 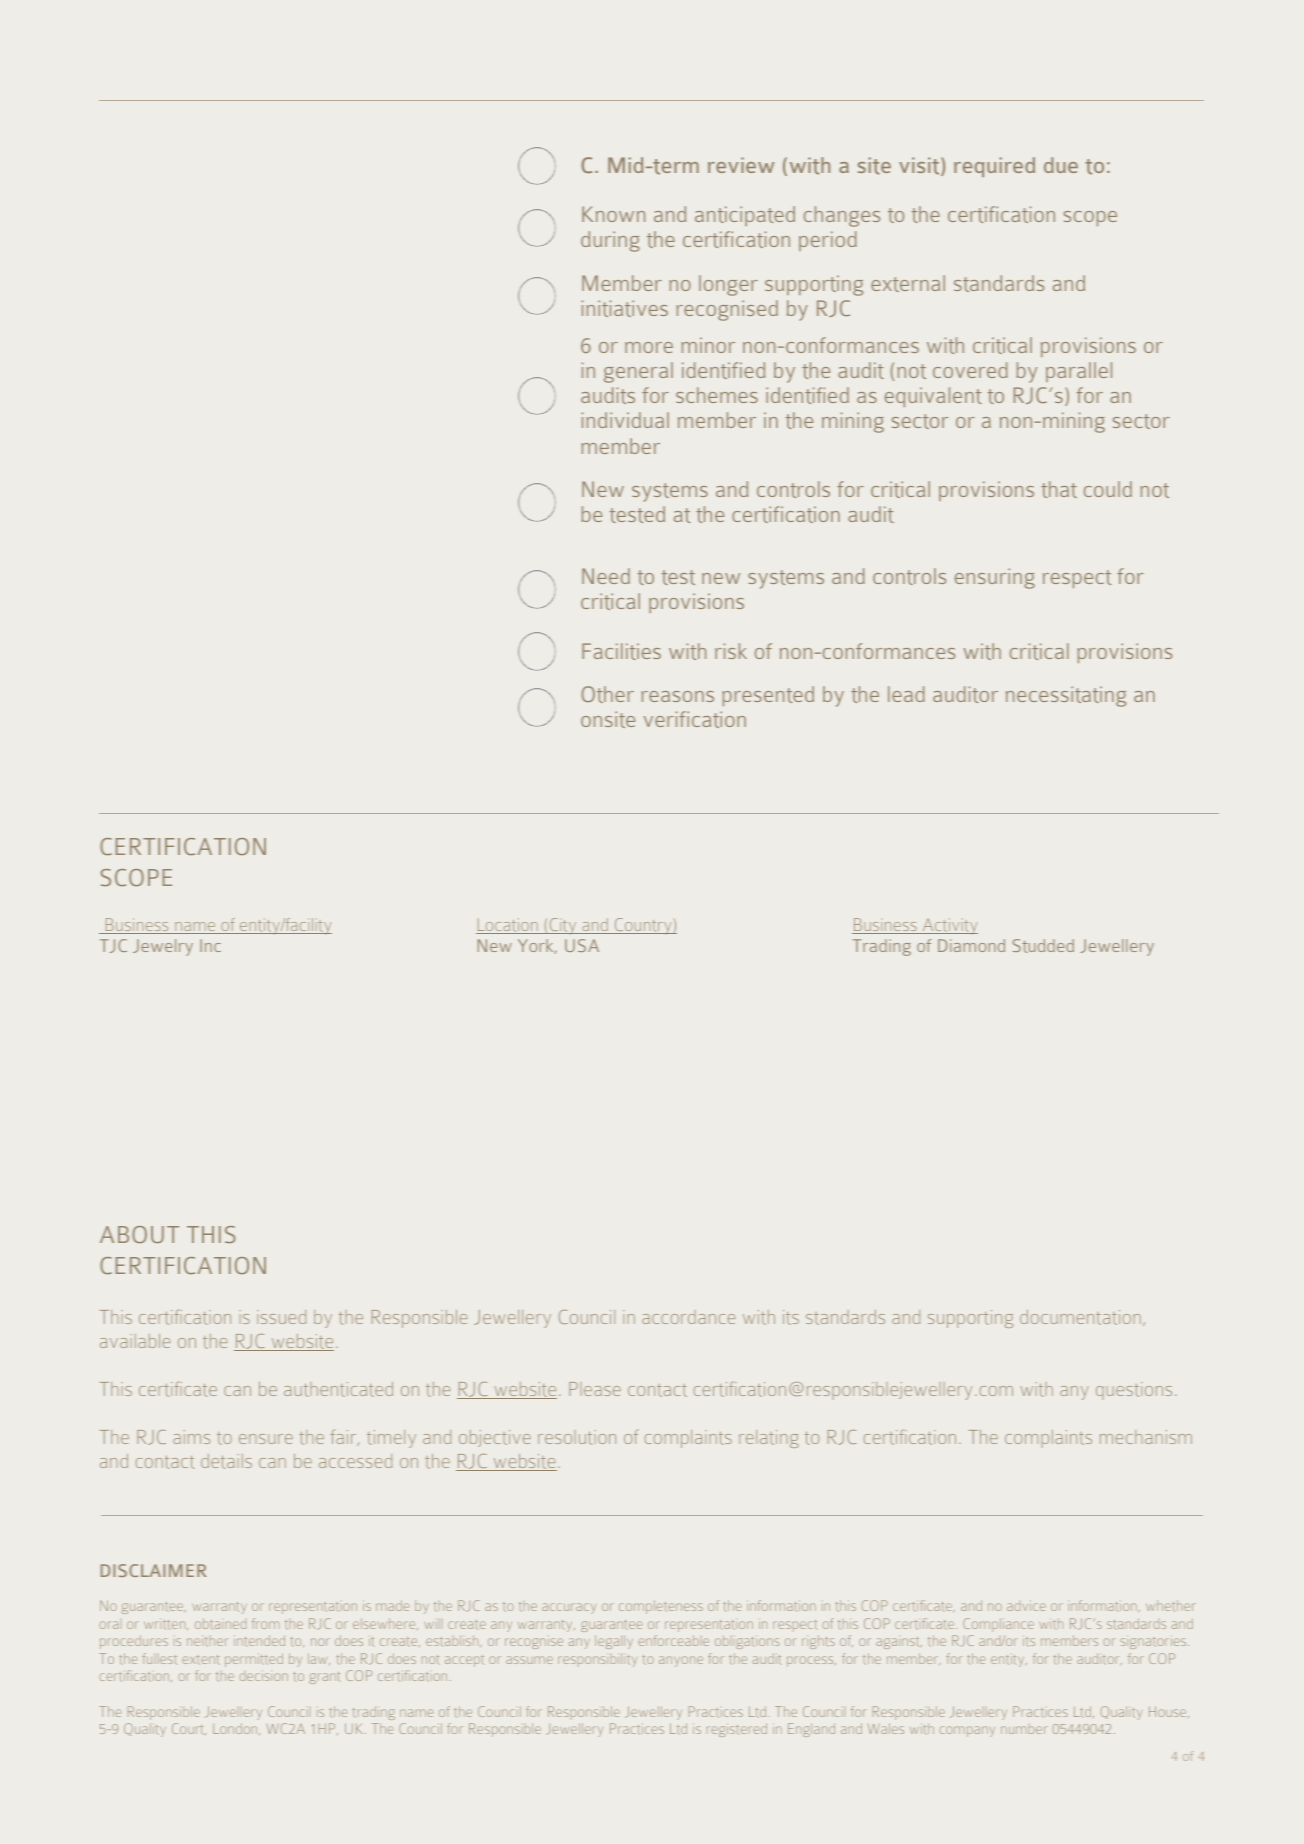 What do you see at coordinates (688, 1317) in the document?
I see `accordance` at bounding box center [688, 1317].
